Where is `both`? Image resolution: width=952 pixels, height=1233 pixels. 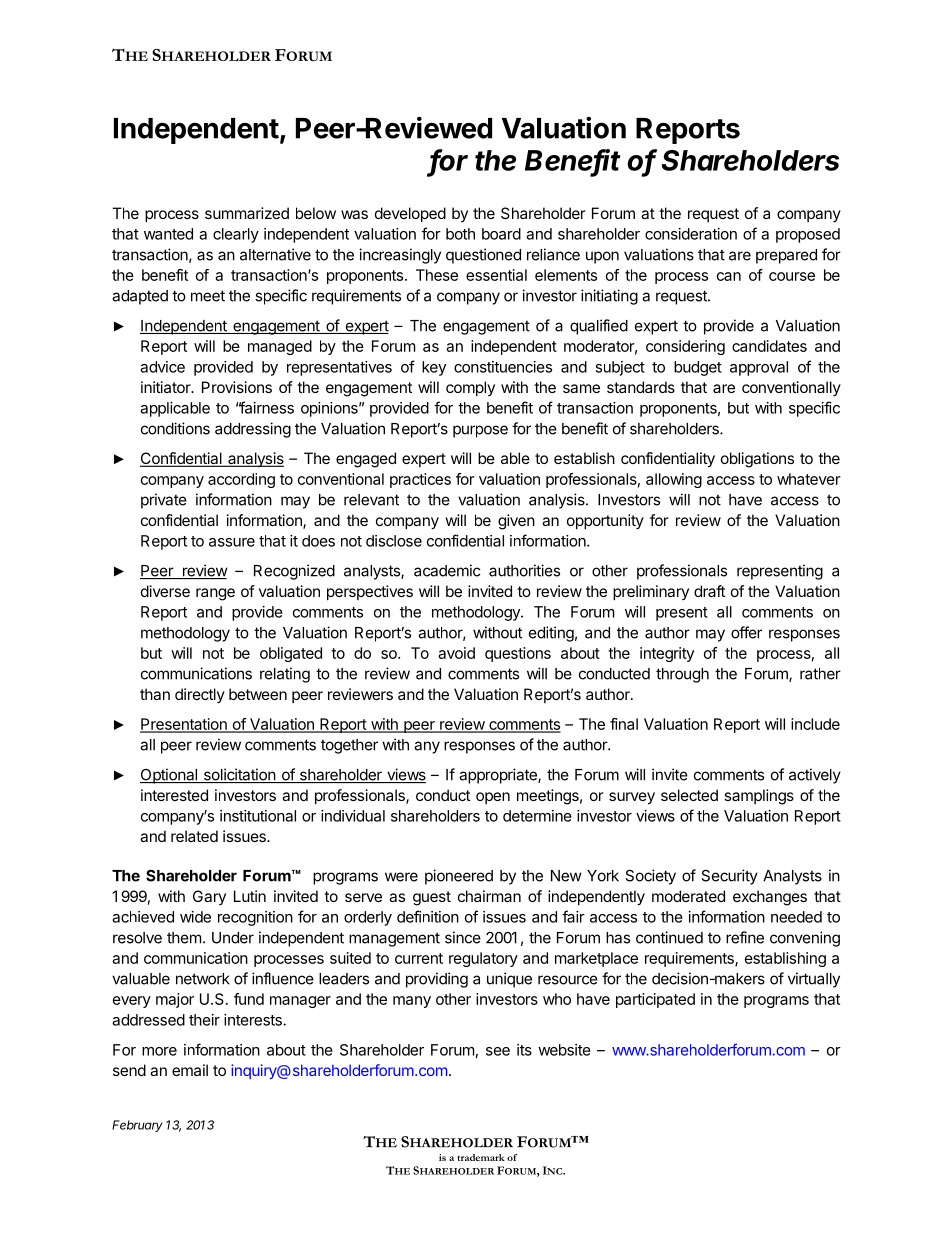
both is located at coordinates (460, 234).
